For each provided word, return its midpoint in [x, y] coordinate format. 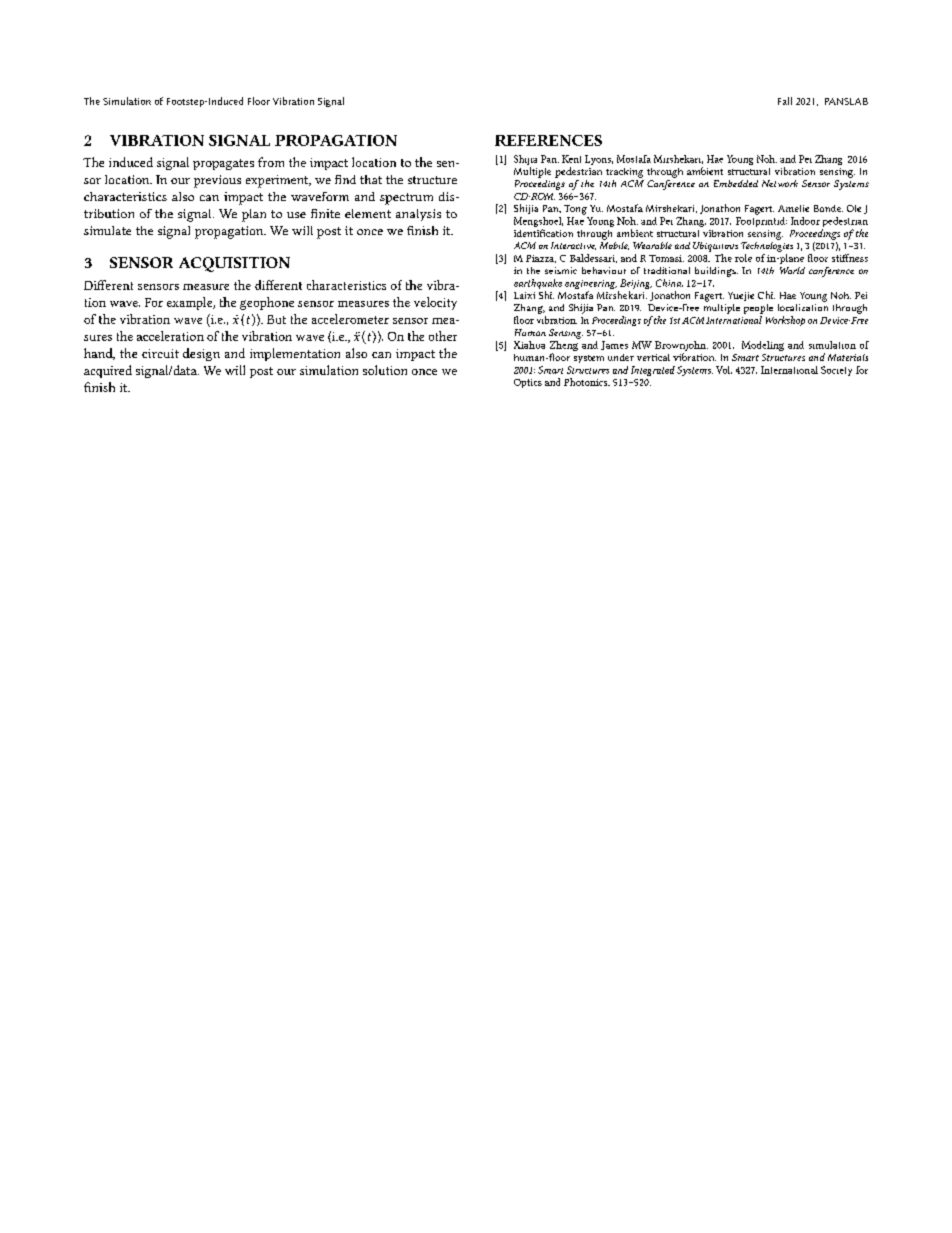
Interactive [573, 246]
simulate [107, 230]
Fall [785, 101]
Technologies [767, 245]
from [271, 162]
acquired [108, 371]
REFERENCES [548, 140]
